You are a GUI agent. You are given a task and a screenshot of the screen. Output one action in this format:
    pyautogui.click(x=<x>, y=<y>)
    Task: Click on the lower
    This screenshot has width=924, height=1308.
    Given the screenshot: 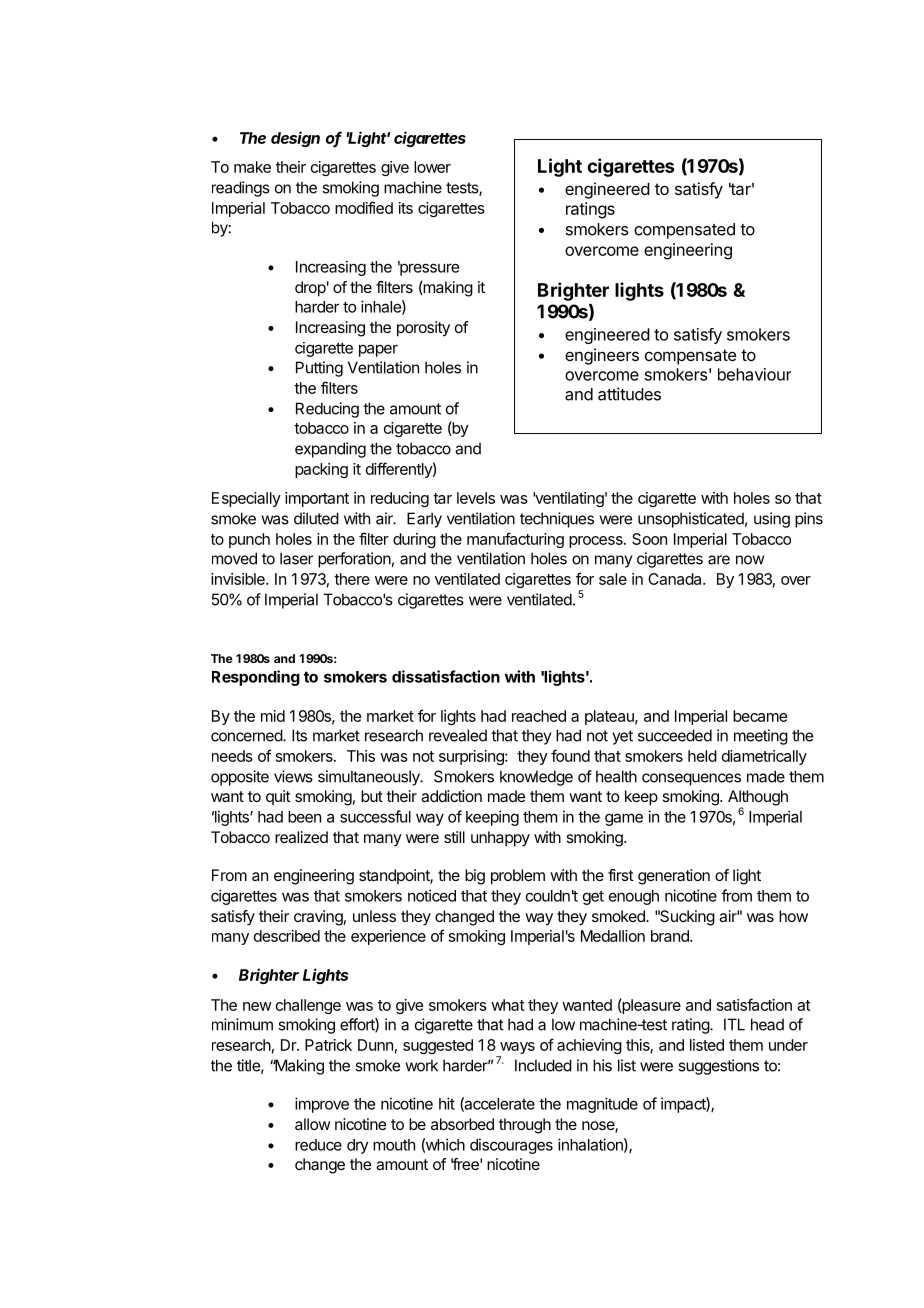 What is the action you would take?
    pyautogui.click(x=432, y=167)
